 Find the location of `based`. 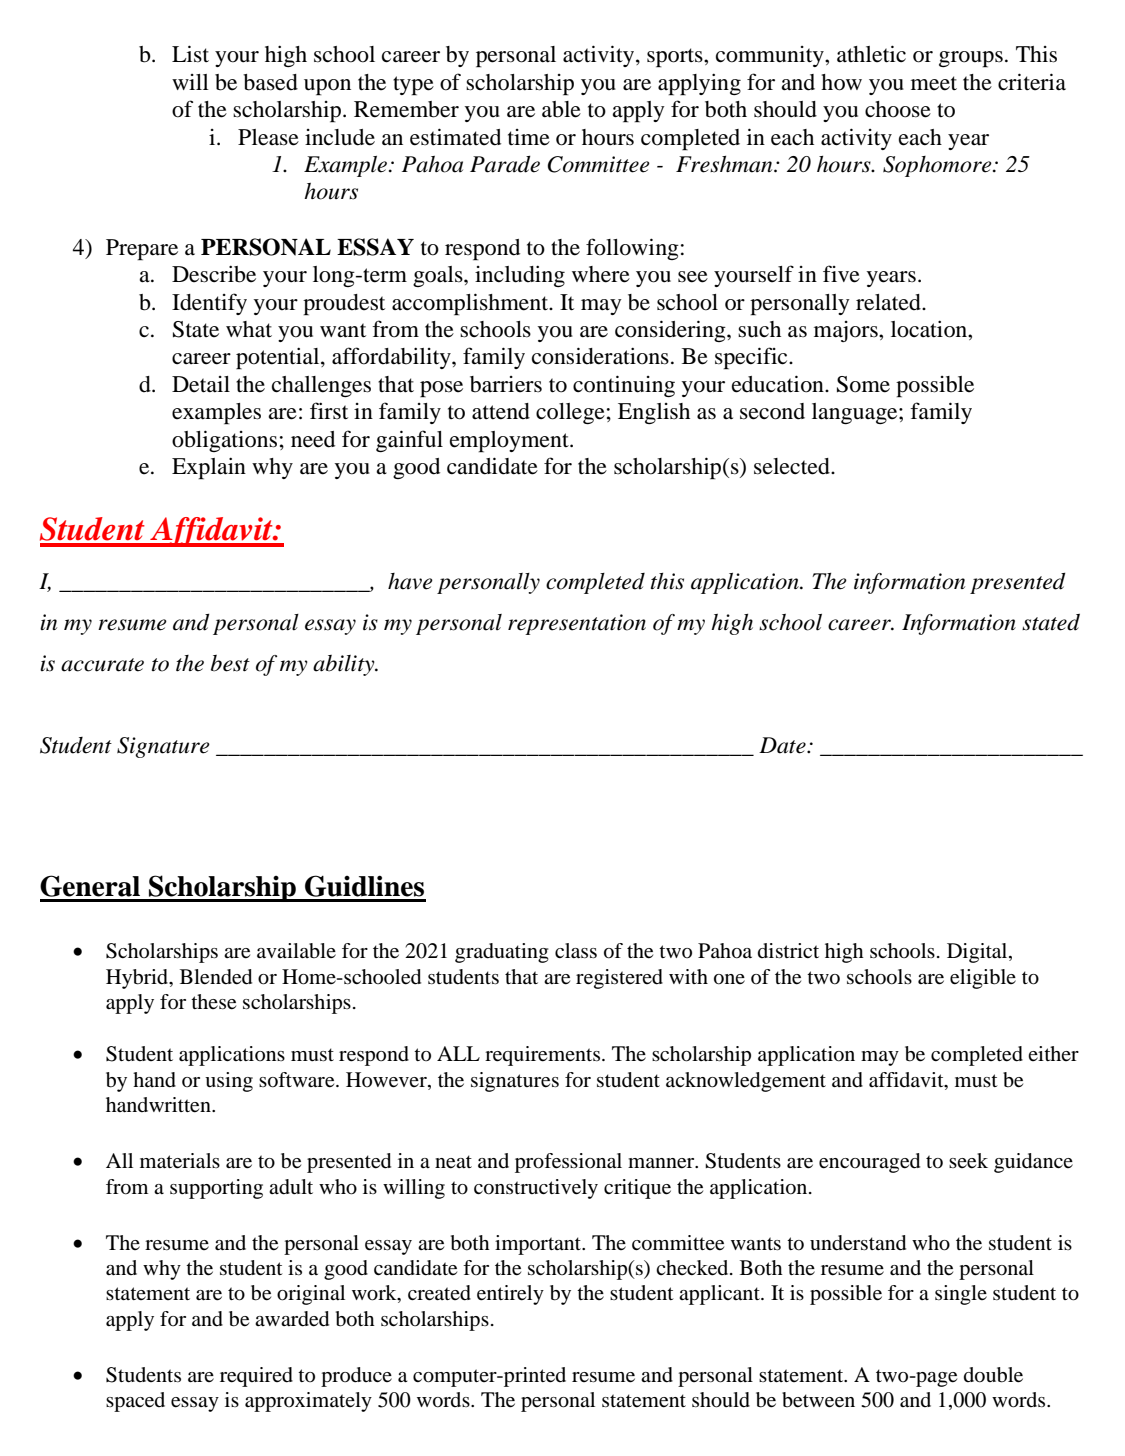

based is located at coordinates (270, 82).
